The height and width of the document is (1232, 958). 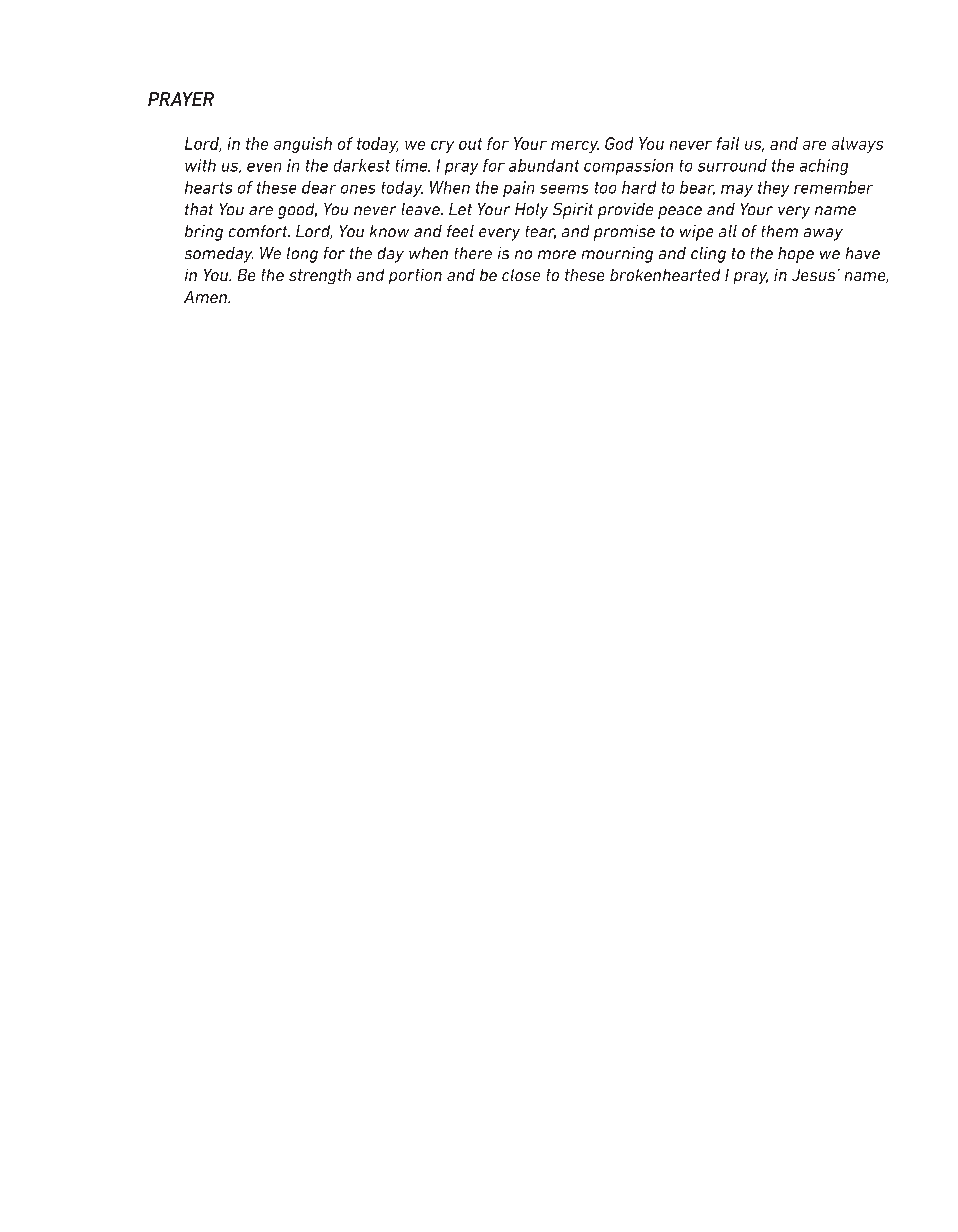 I want to click on mercy, so click(x=575, y=147).
